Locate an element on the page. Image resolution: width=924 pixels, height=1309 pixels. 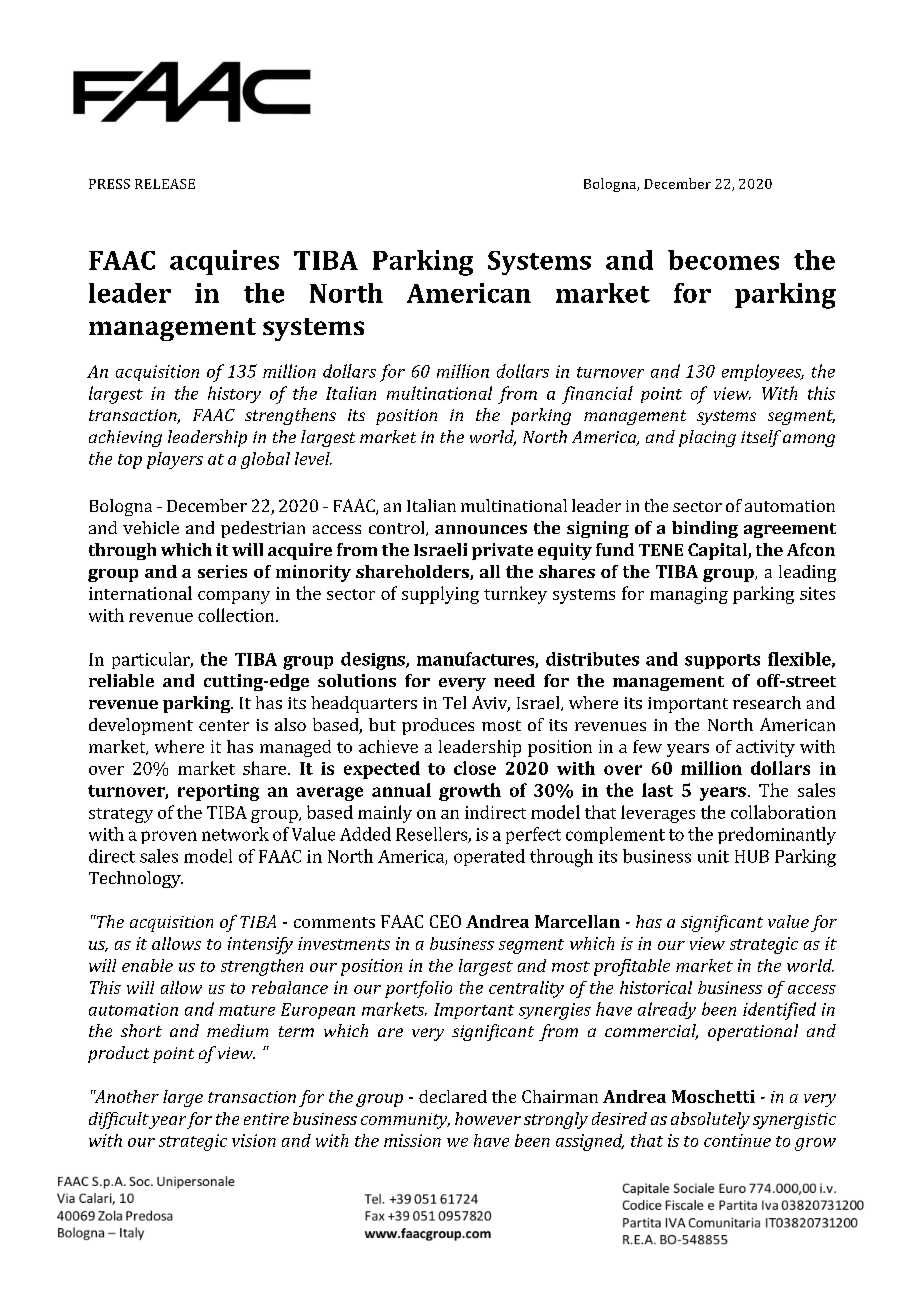
announces is located at coordinates (481, 529).
